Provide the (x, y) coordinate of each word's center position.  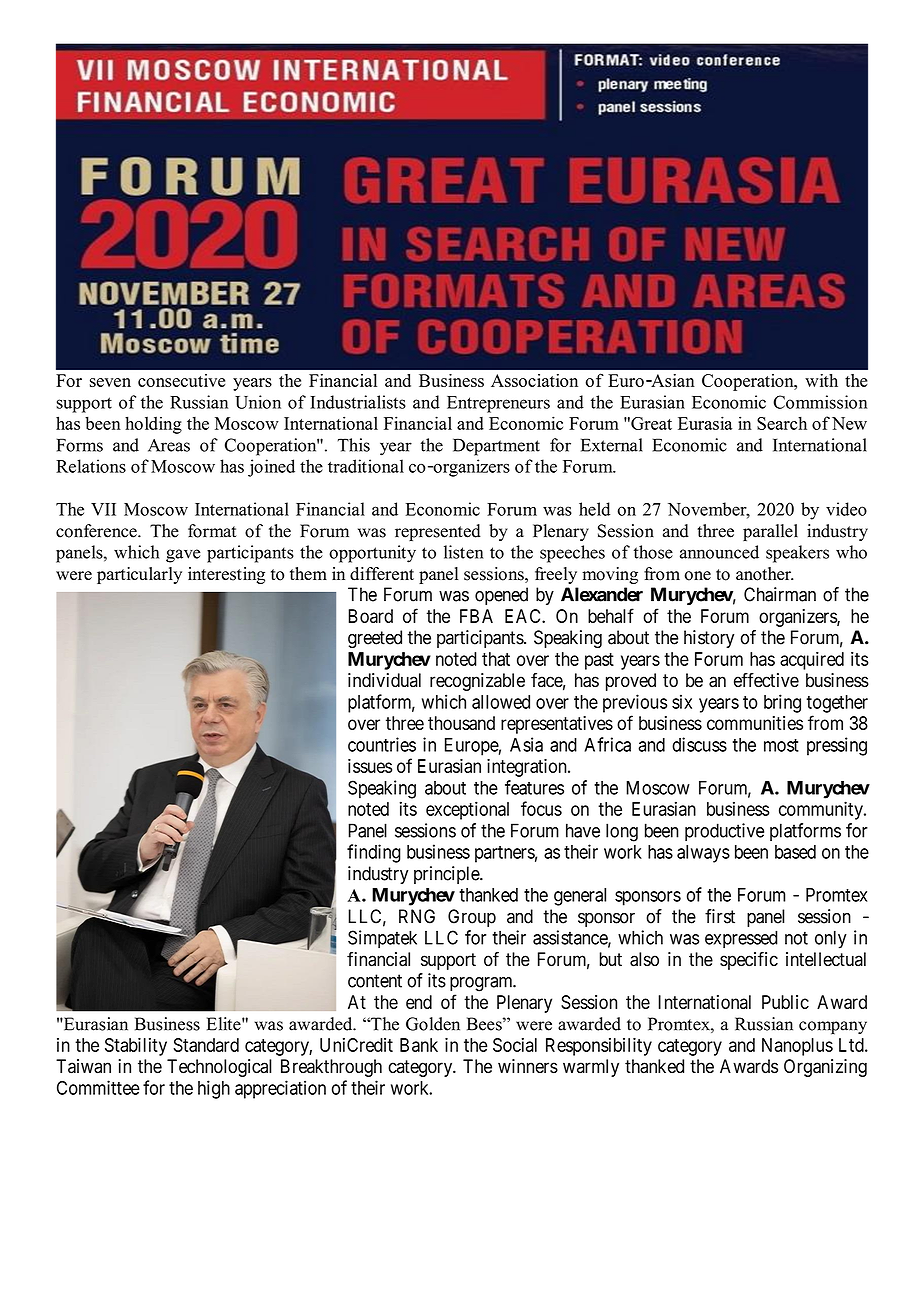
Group (472, 918)
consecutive (181, 380)
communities (755, 723)
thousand (461, 723)
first (720, 916)
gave (183, 556)
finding (374, 853)
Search (782, 423)
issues (370, 766)
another (764, 574)
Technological (219, 1068)
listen (463, 552)
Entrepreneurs (498, 404)
